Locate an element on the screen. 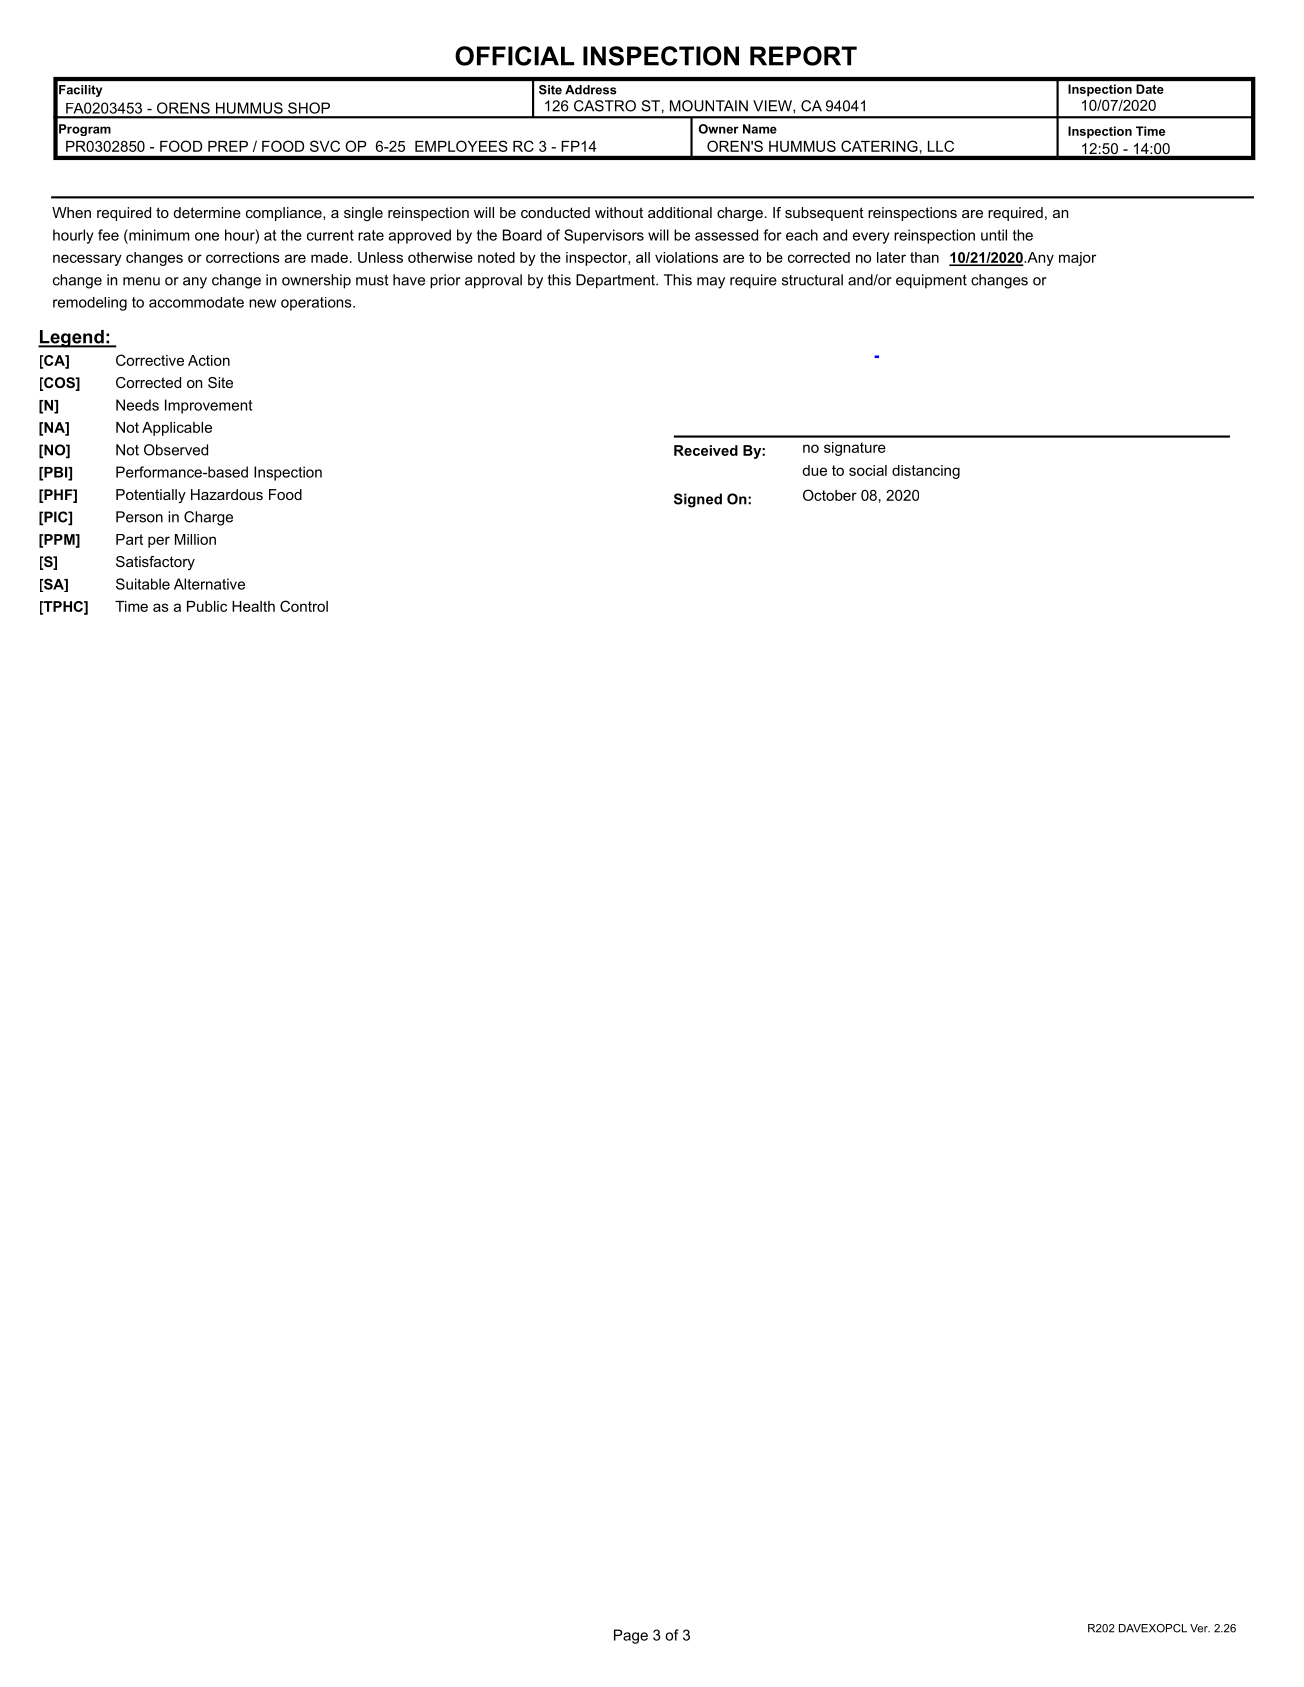 The width and height of the screenshot is (1304, 1687). Alternative is located at coordinates (209, 584).
